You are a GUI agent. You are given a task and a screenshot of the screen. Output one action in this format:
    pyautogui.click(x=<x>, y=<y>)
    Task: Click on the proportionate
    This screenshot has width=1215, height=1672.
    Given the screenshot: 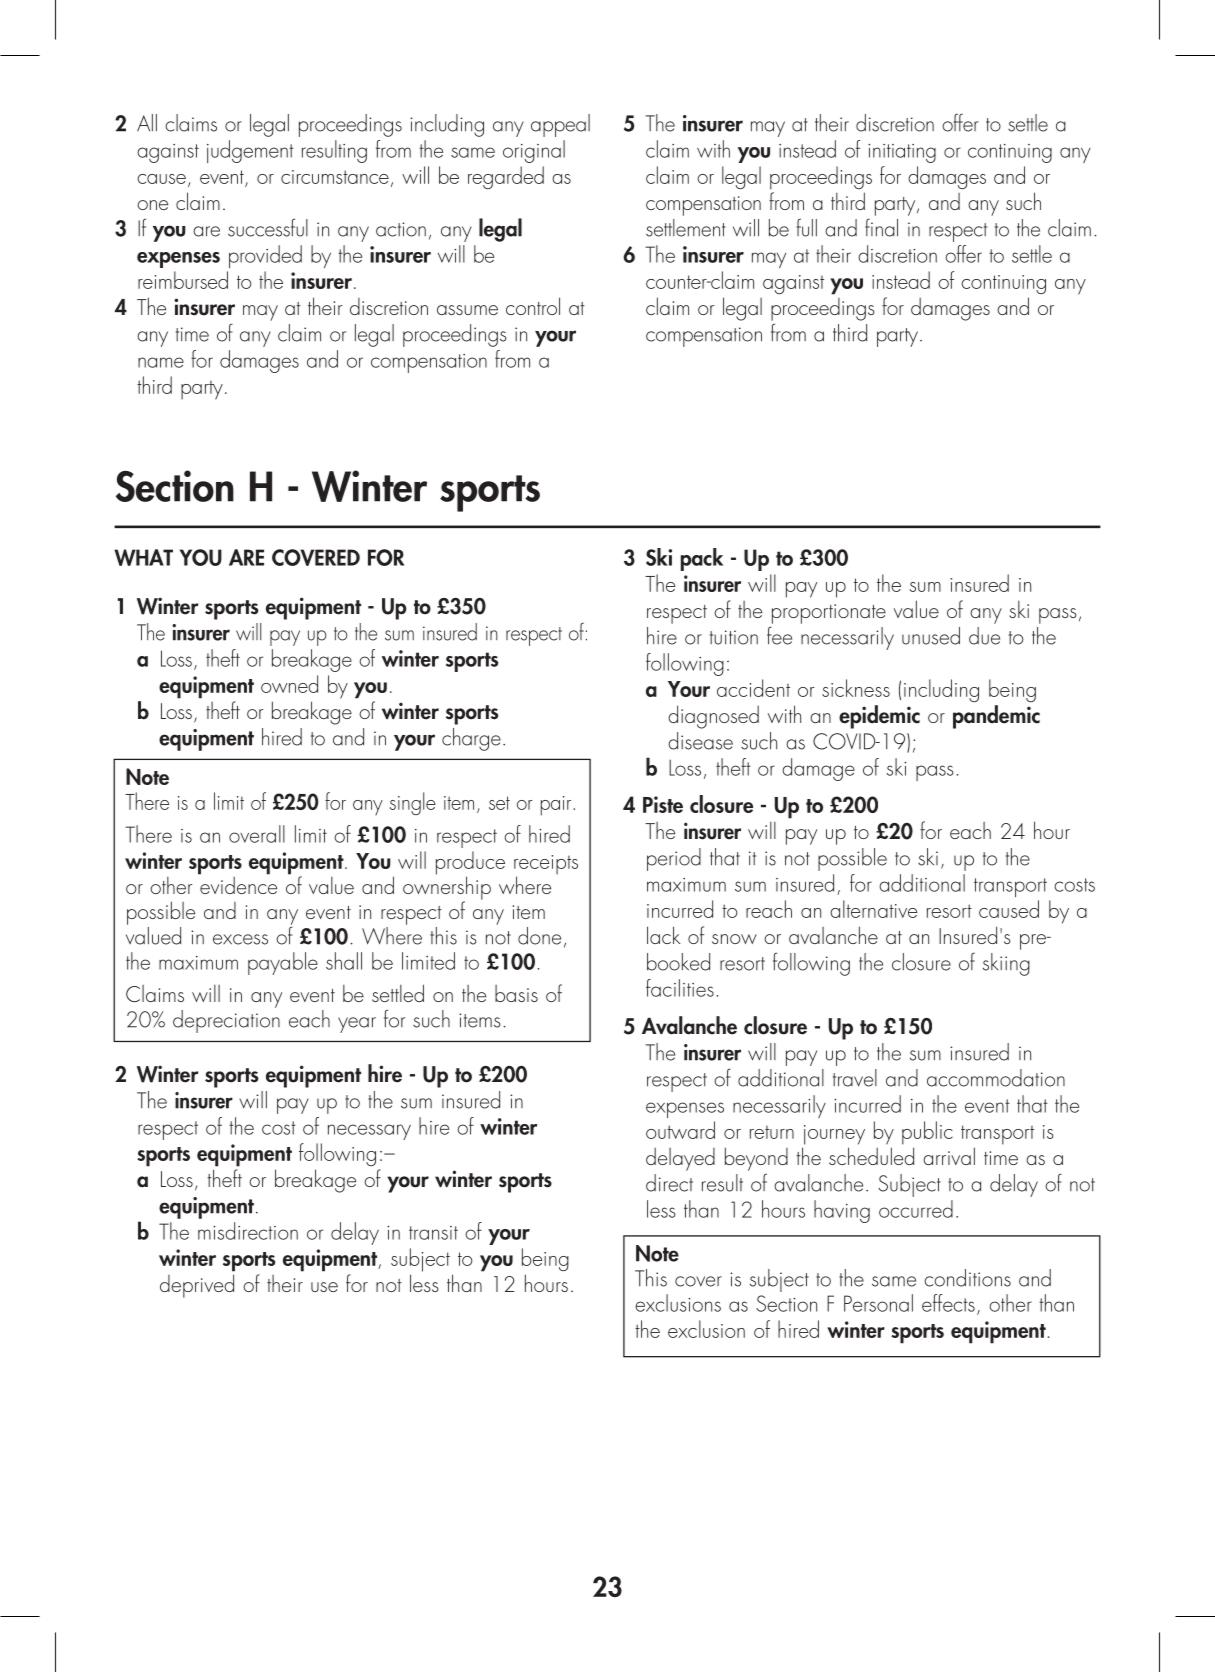 What is the action you would take?
    pyautogui.click(x=829, y=614)
